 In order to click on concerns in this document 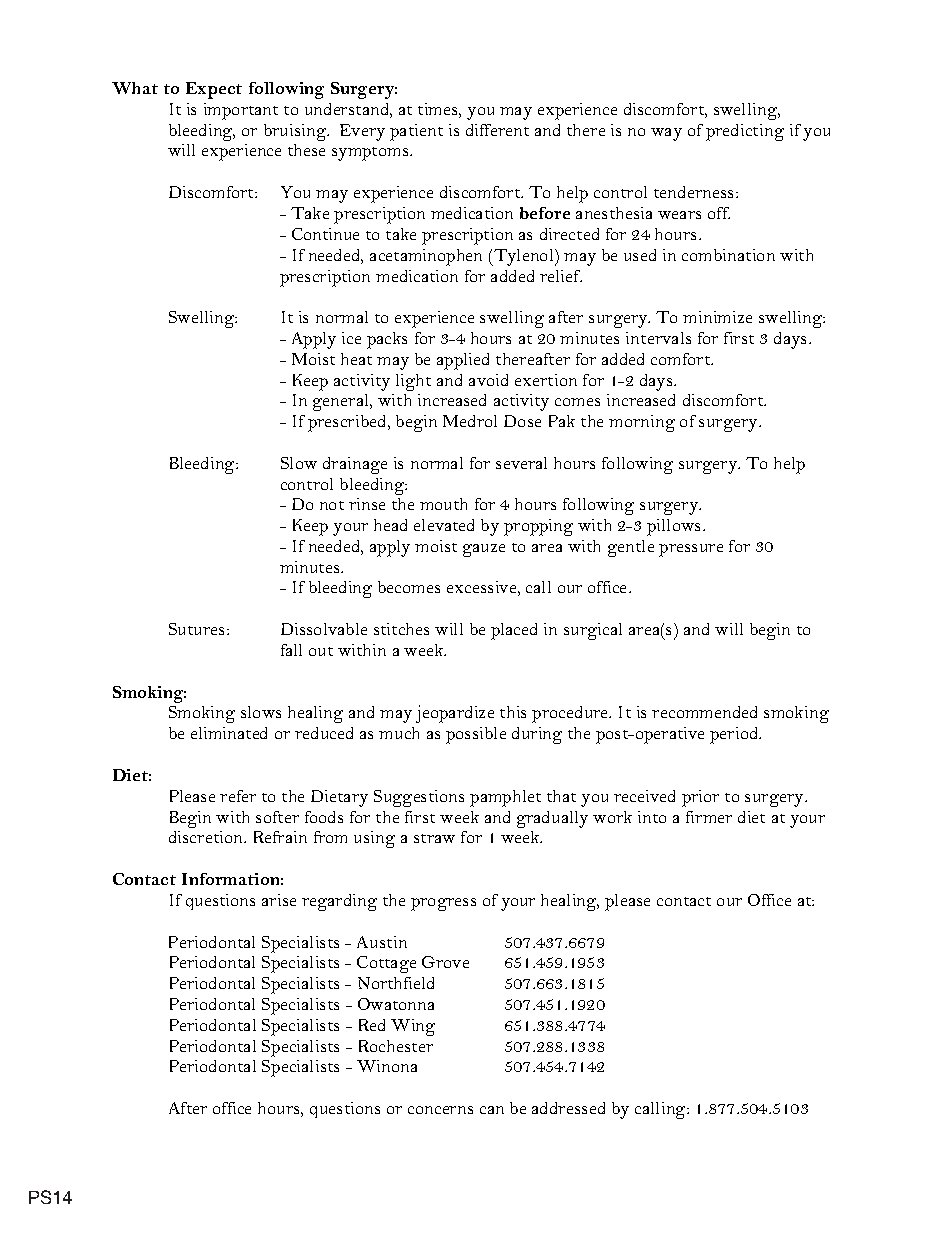, I will do `click(440, 1110)`.
